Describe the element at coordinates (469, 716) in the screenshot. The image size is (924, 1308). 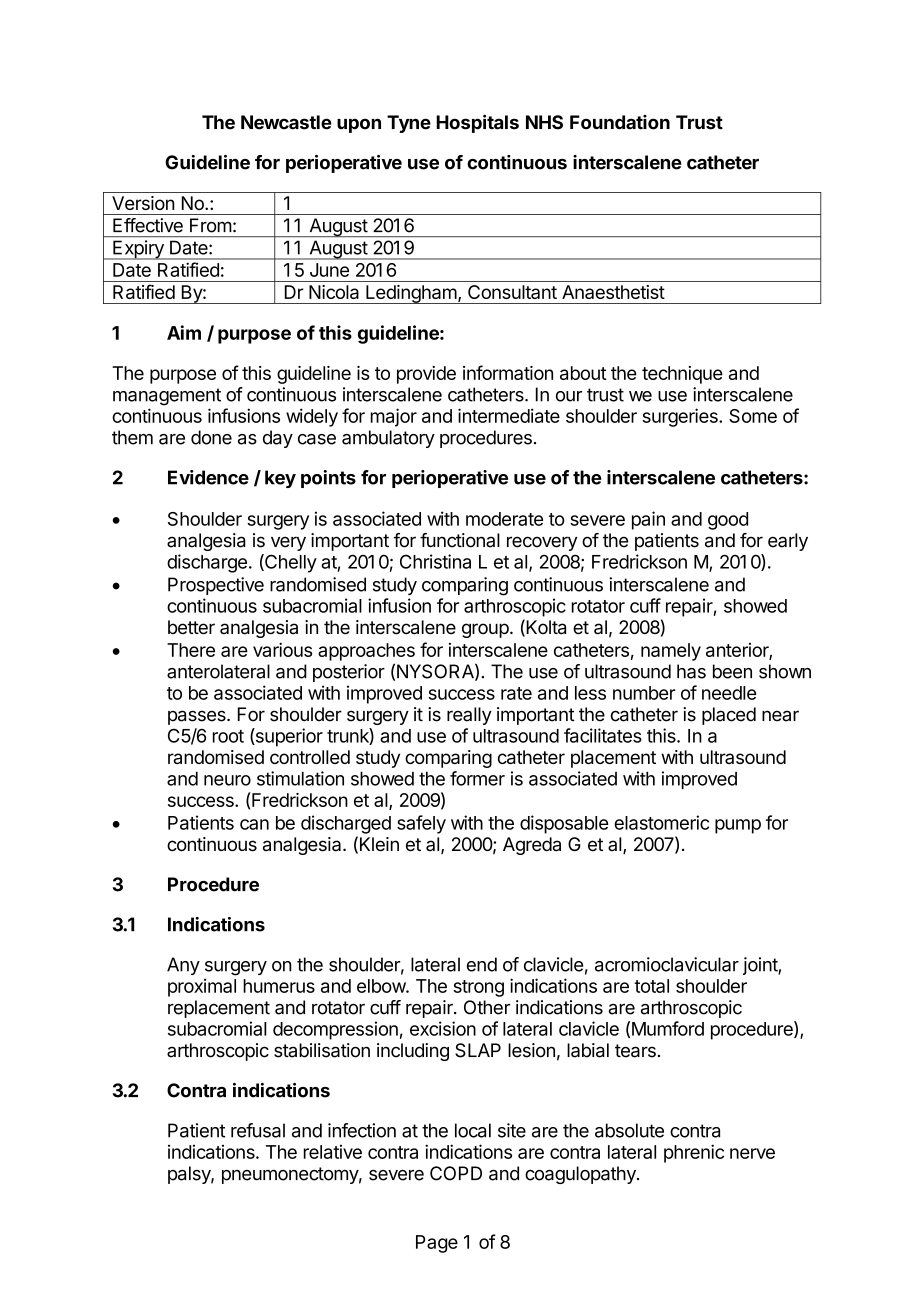
I see `really` at that location.
